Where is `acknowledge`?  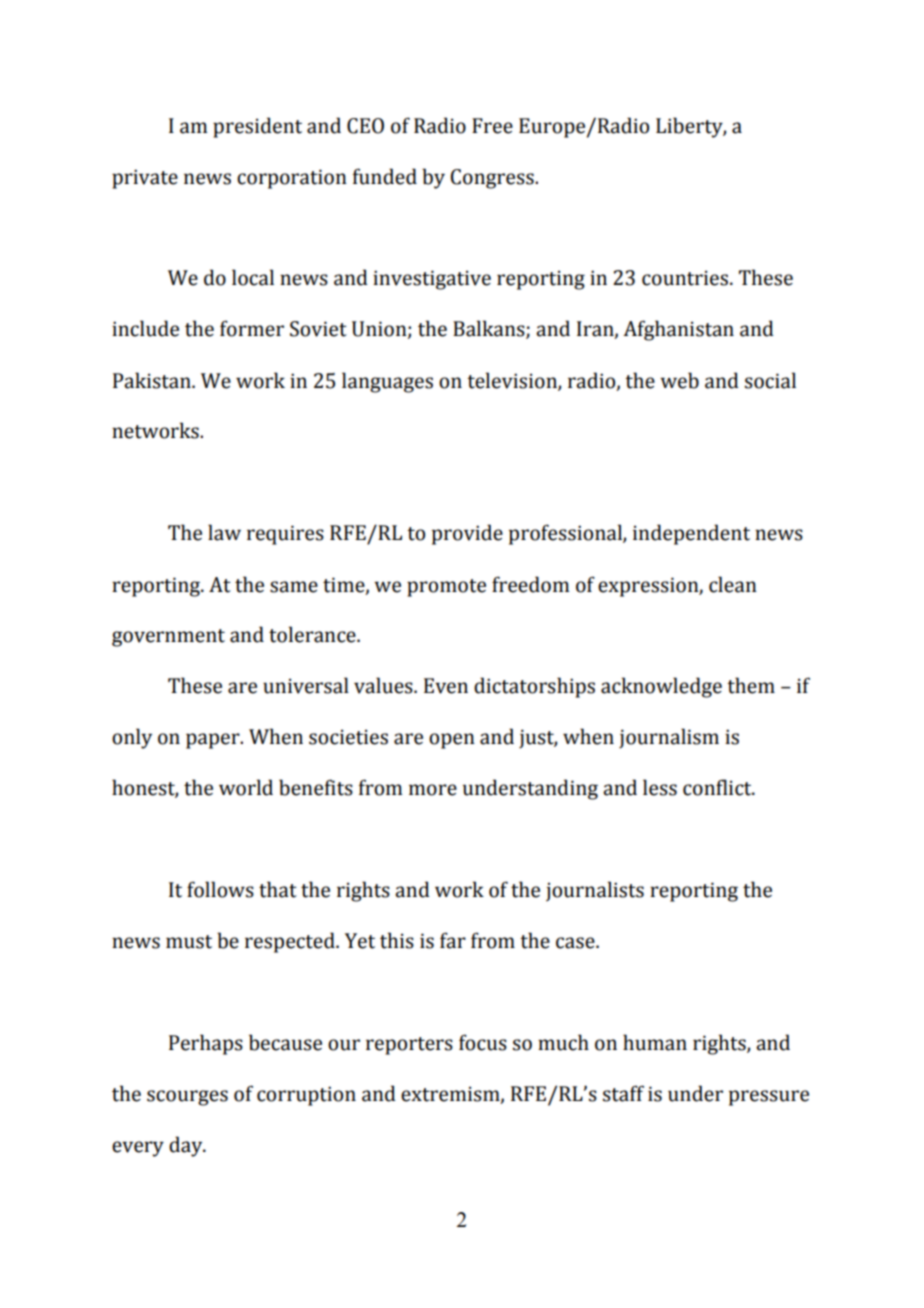 acknowledge is located at coordinates (661, 687).
